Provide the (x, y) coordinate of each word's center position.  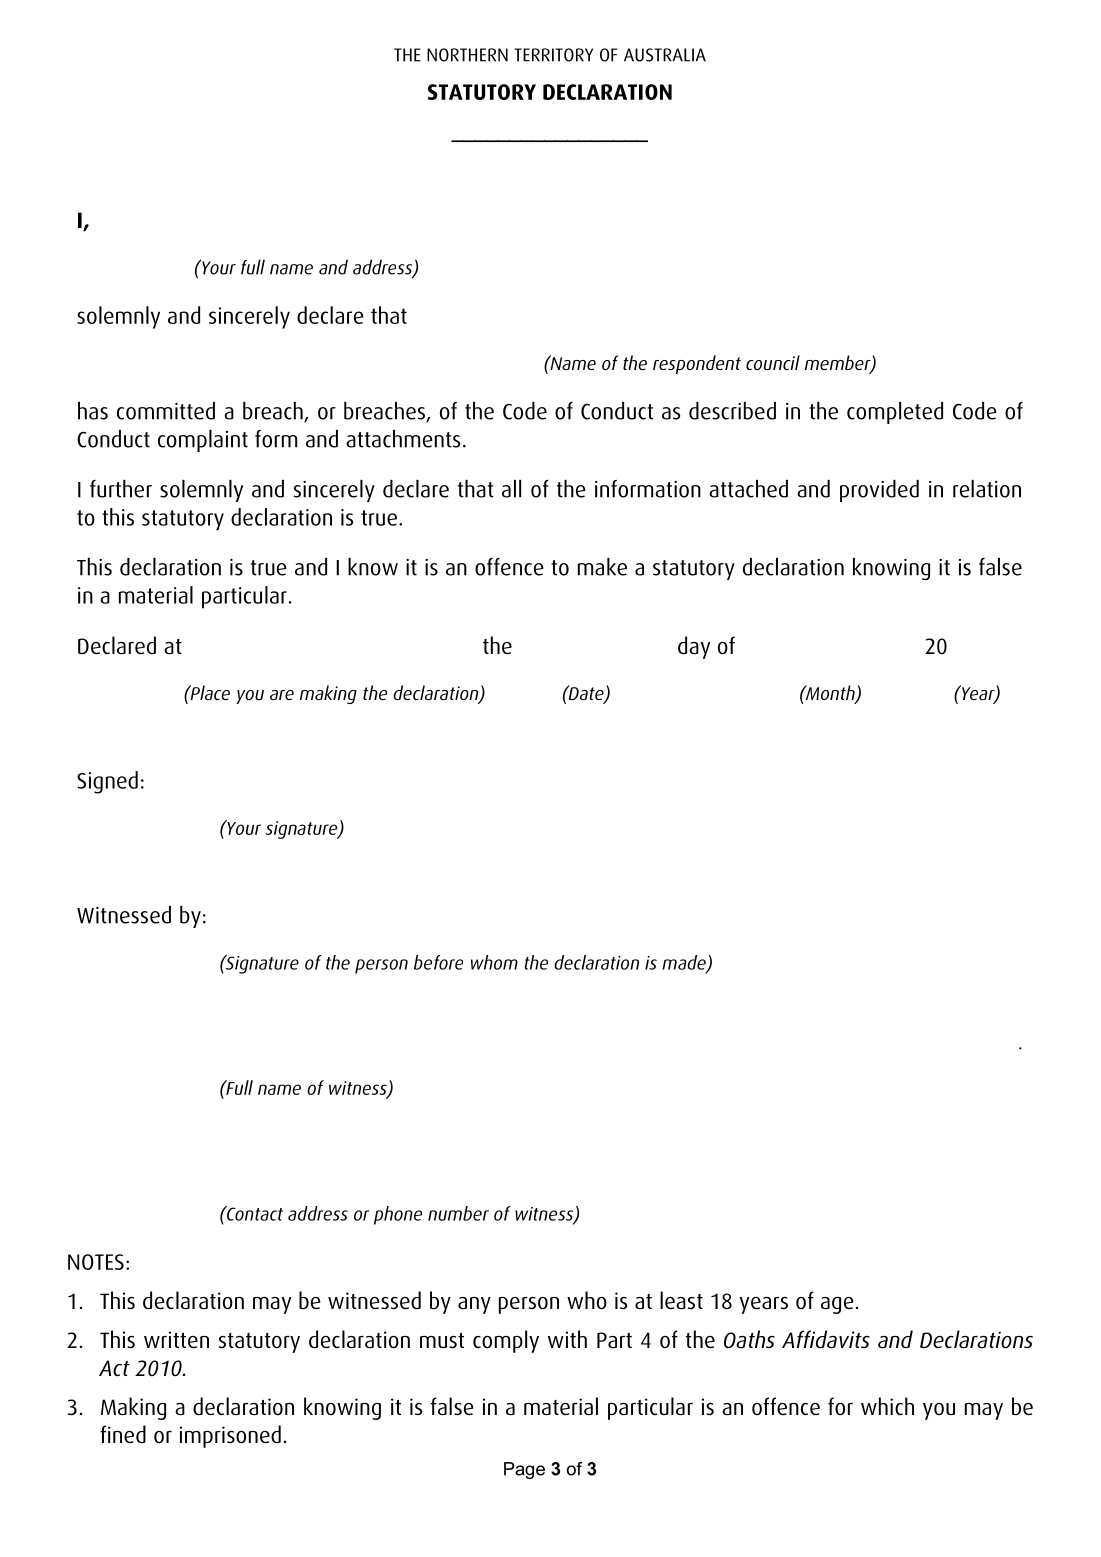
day (694, 647)
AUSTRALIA (665, 55)
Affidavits (826, 1339)
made (685, 963)
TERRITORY (553, 55)
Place (209, 692)
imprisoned (230, 1436)
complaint (203, 441)
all (511, 489)
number (458, 1213)
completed (895, 413)
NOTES (96, 1262)
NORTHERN (467, 55)
